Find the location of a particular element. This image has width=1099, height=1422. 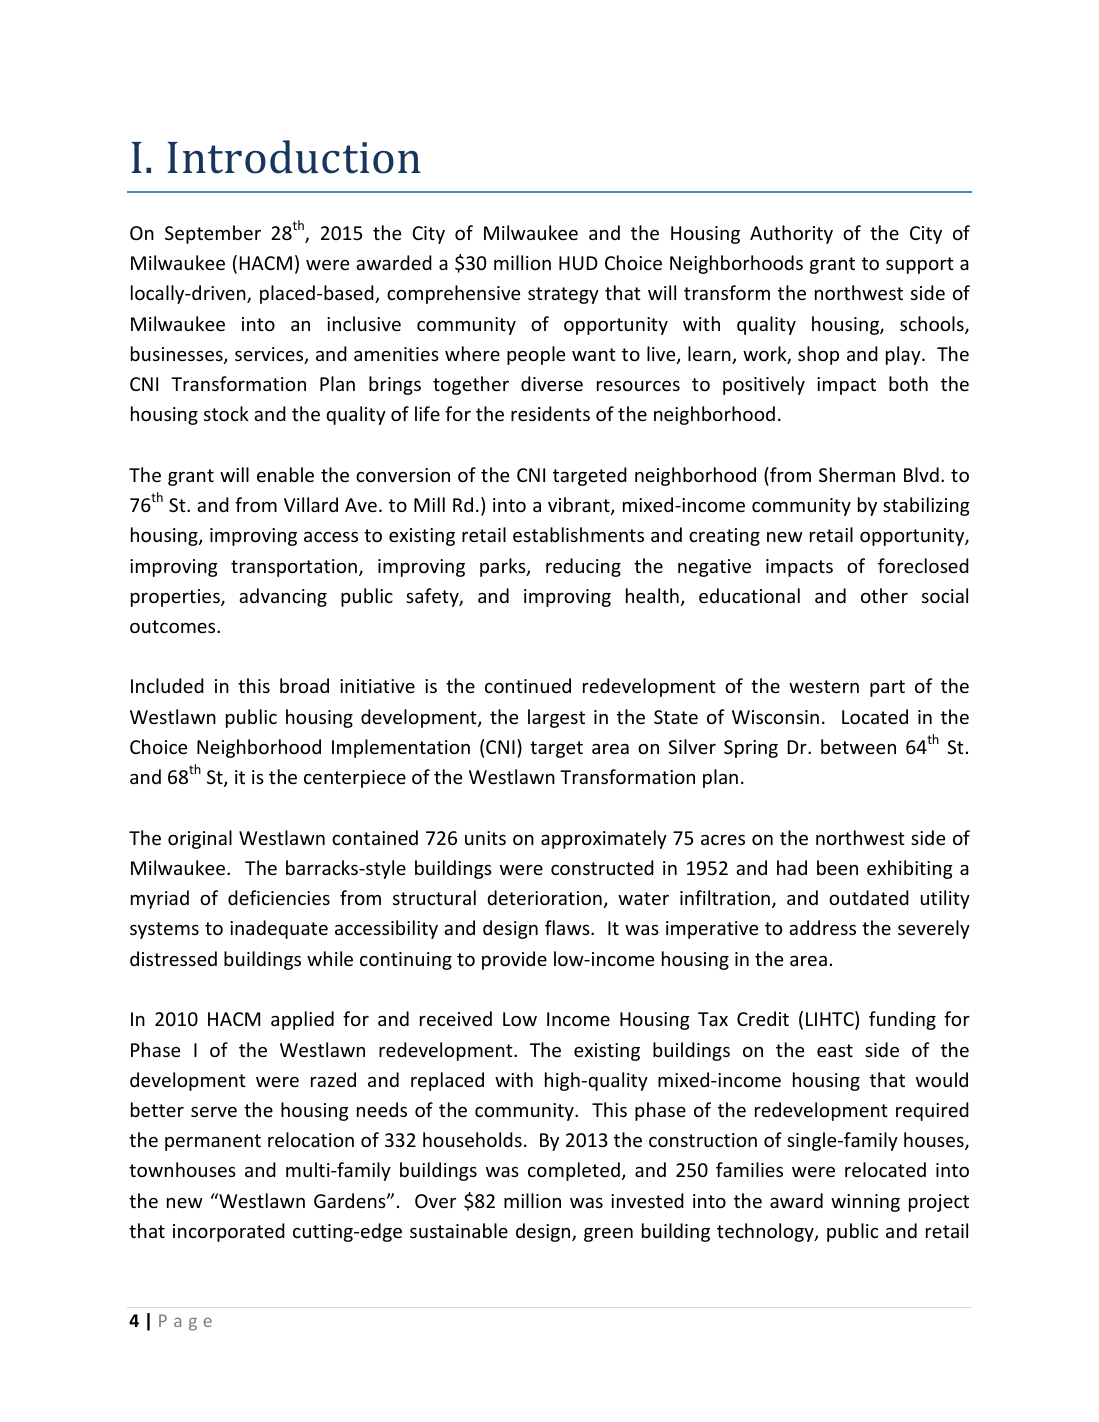

support is located at coordinates (920, 265).
